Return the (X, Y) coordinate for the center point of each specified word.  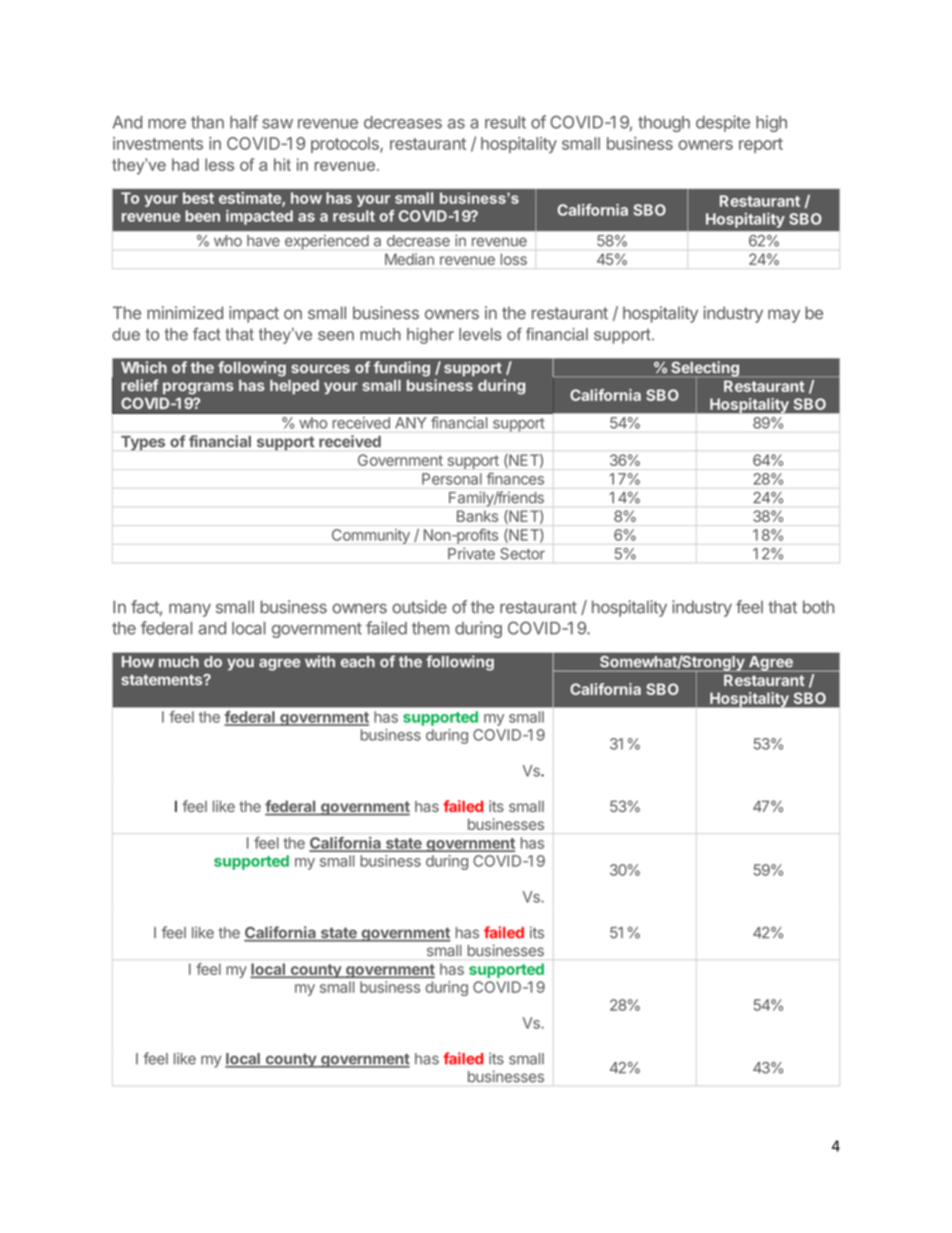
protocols (346, 145)
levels (480, 334)
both (818, 607)
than (207, 122)
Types (143, 443)
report (761, 145)
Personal (452, 479)
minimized (185, 313)
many (190, 610)
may (784, 316)
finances (515, 479)
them (430, 628)
